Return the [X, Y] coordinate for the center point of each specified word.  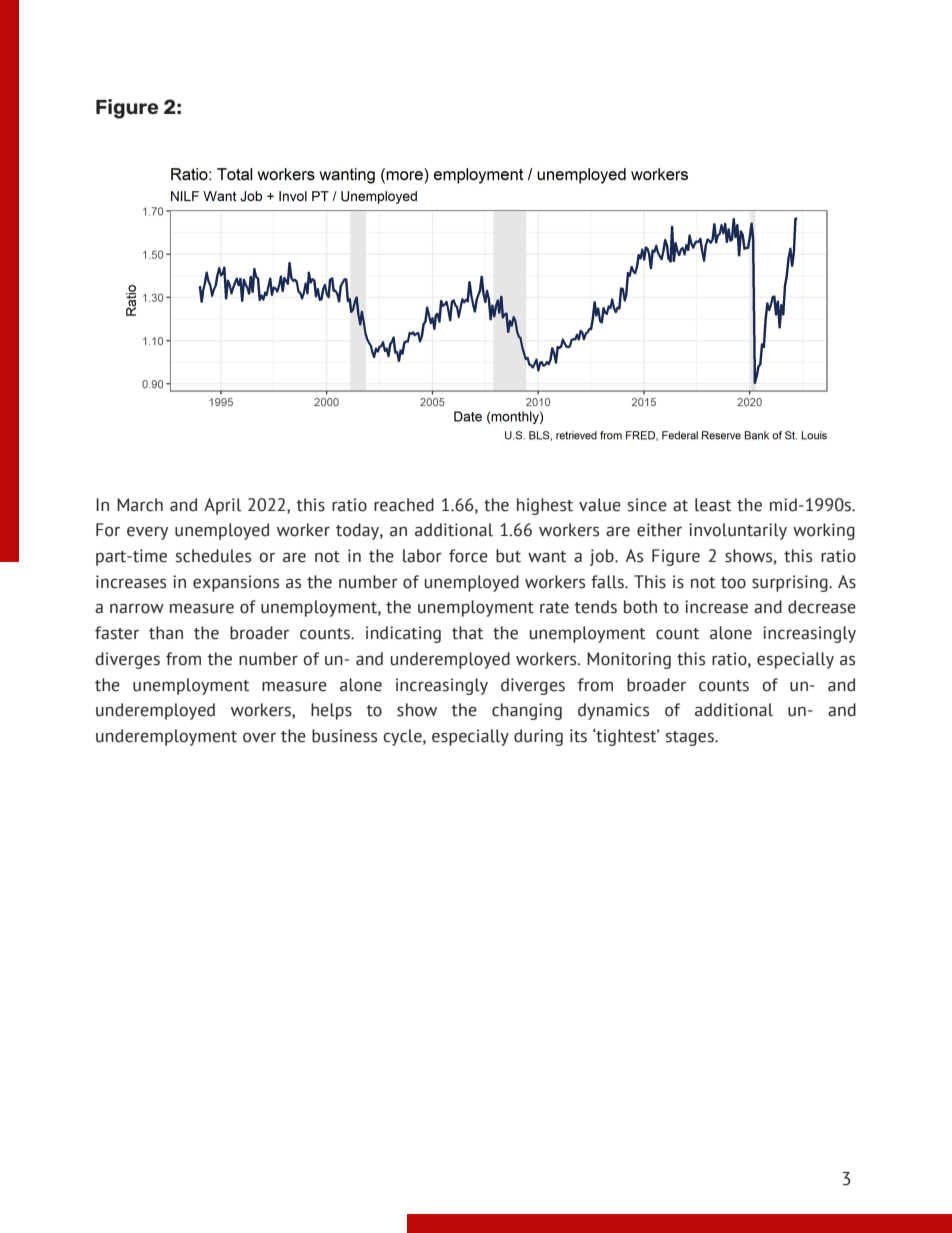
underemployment [166, 737]
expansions [236, 583]
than [166, 633]
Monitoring [629, 660]
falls [608, 582]
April [222, 506]
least [713, 505]
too [733, 583]
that [467, 633]
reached [404, 505]
